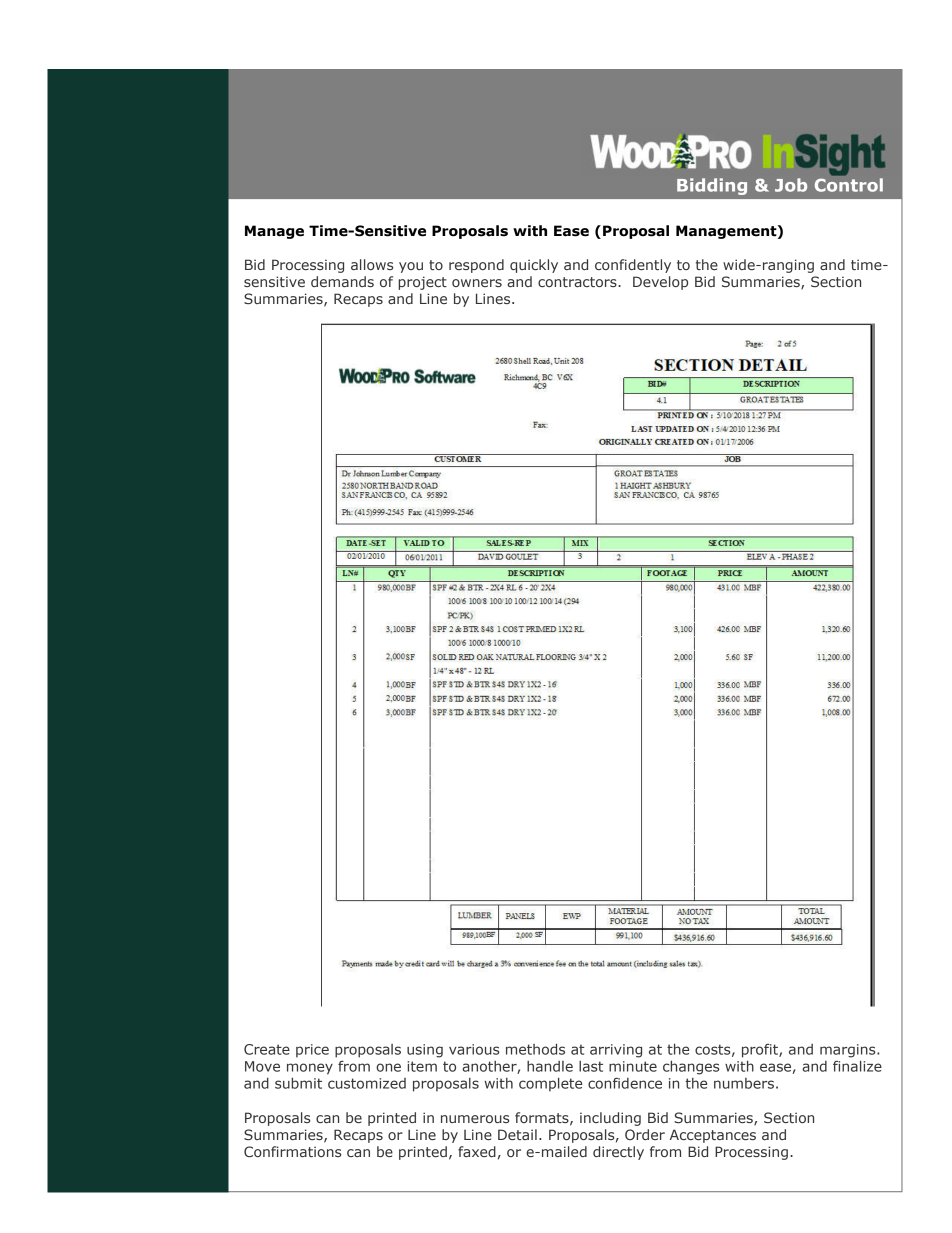 The image size is (952, 1233). Describe the element at coordinates (535, 1049) in the screenshot. I see `methods` at that location.
